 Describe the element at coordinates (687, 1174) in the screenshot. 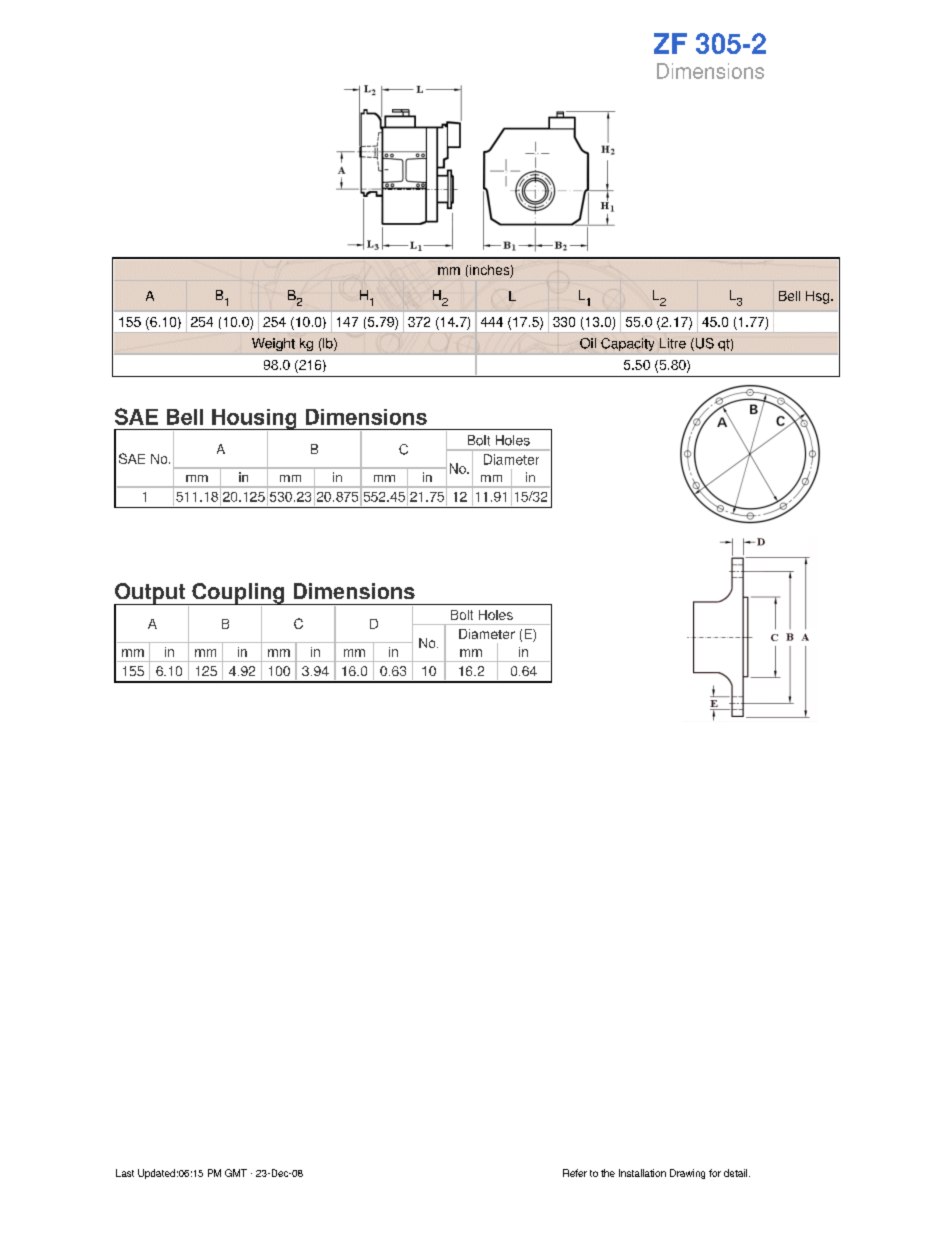

I see `Drawing` at that location.
